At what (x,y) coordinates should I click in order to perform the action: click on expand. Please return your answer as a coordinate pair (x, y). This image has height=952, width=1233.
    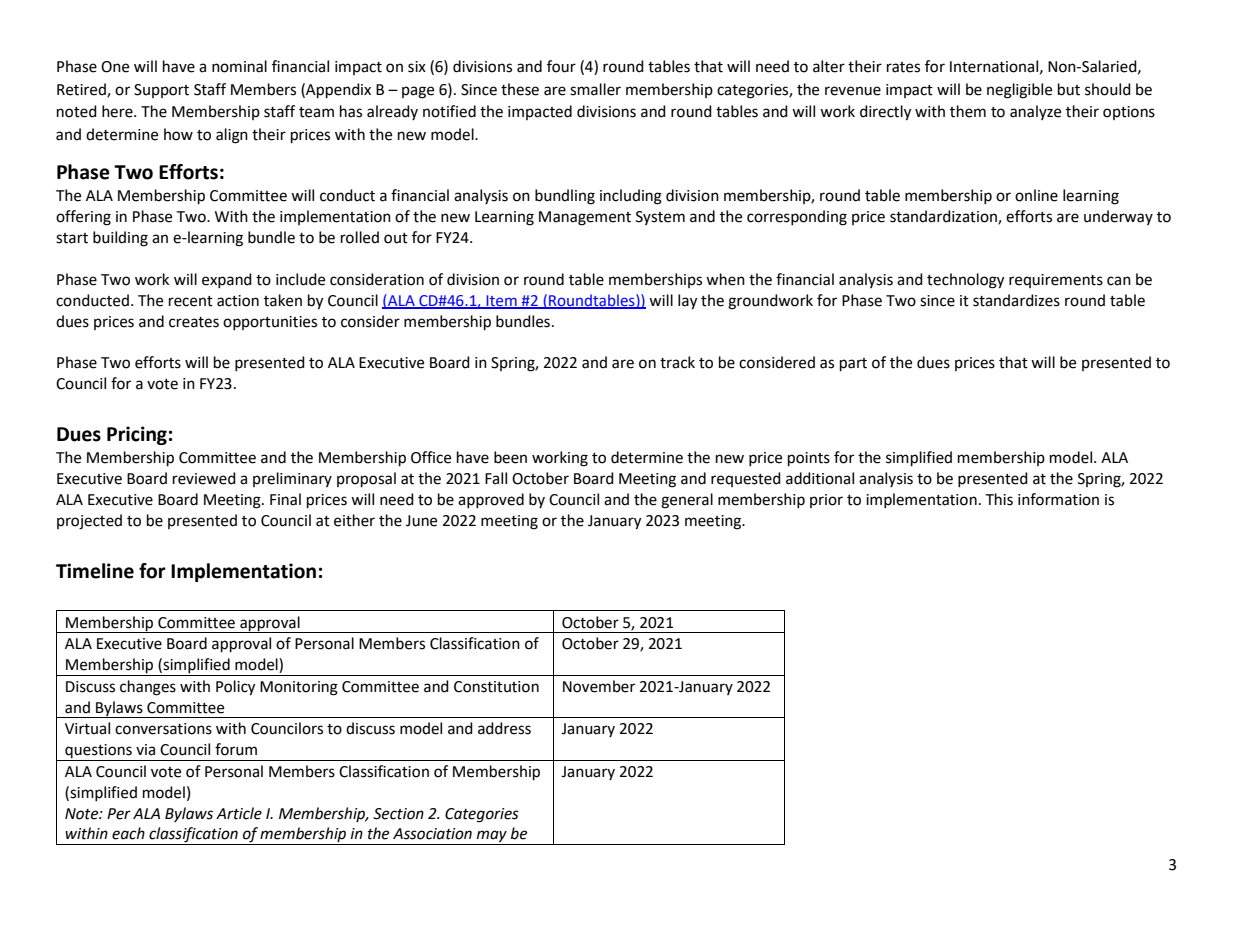
    Looking at the image, I should click on (227, 280).
